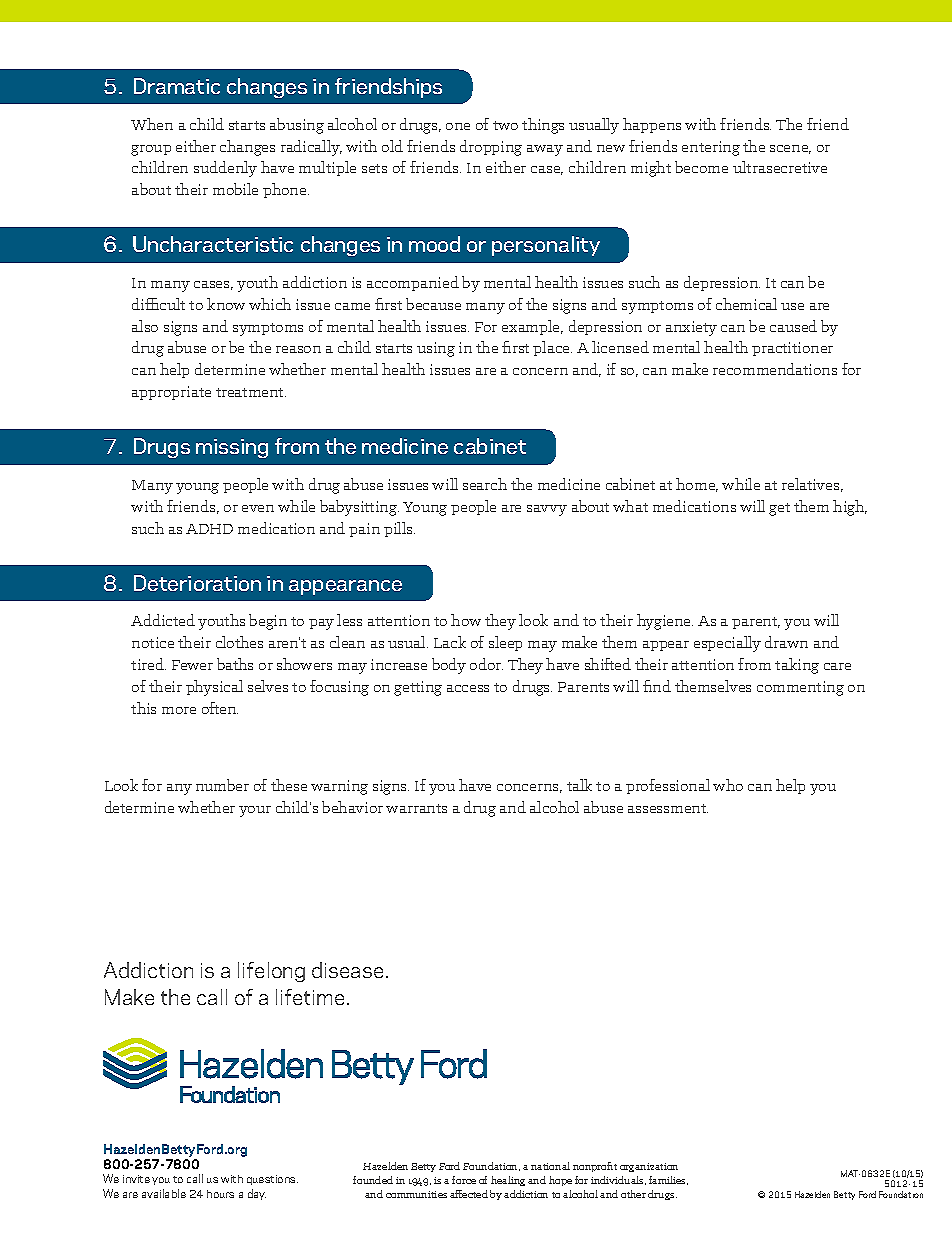 Image resolution: width=952 pixels, height=1233 pixels. I want to click on healing, so click(508, 1181).
